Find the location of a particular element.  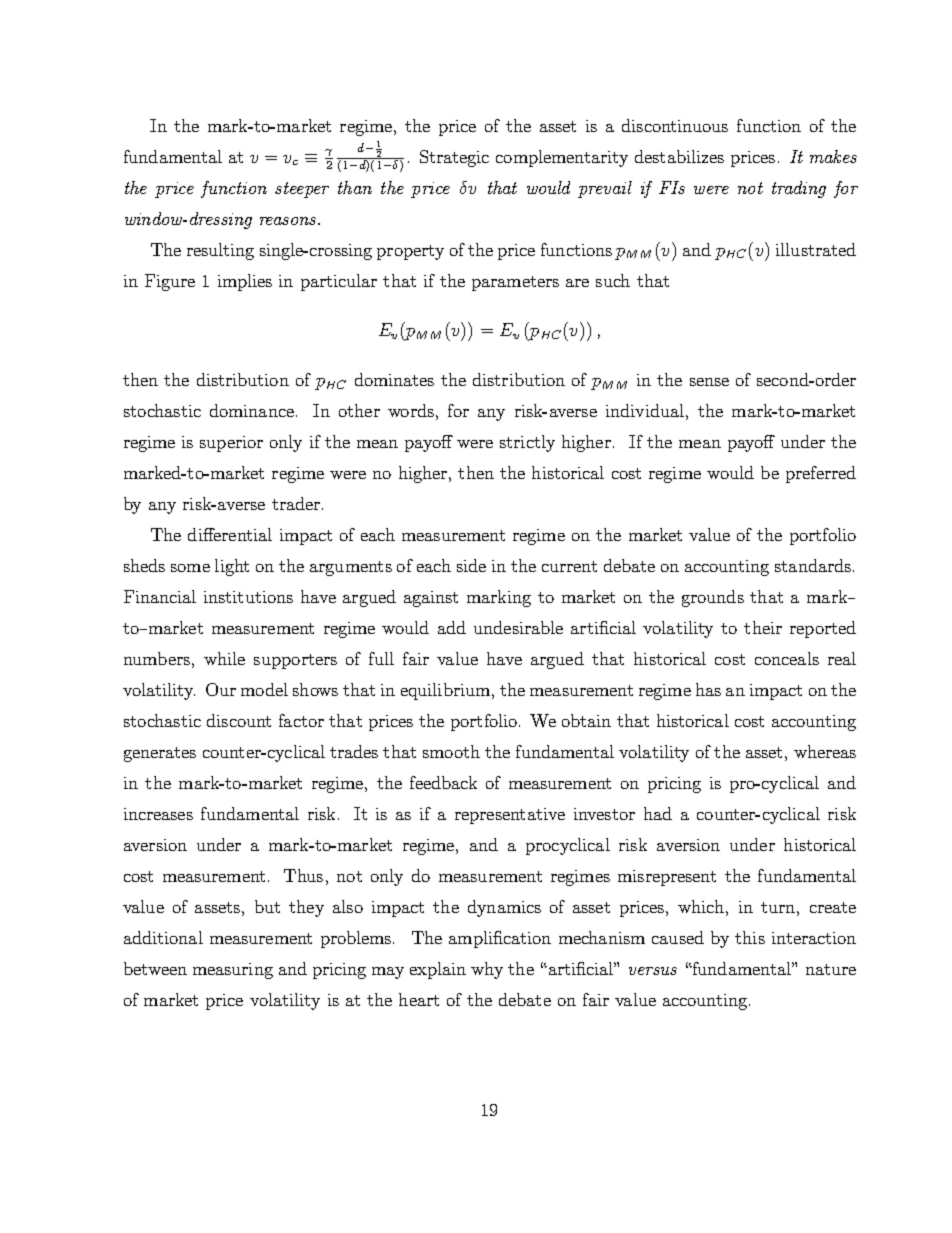

steeper is located at coordinates (302, 190).
